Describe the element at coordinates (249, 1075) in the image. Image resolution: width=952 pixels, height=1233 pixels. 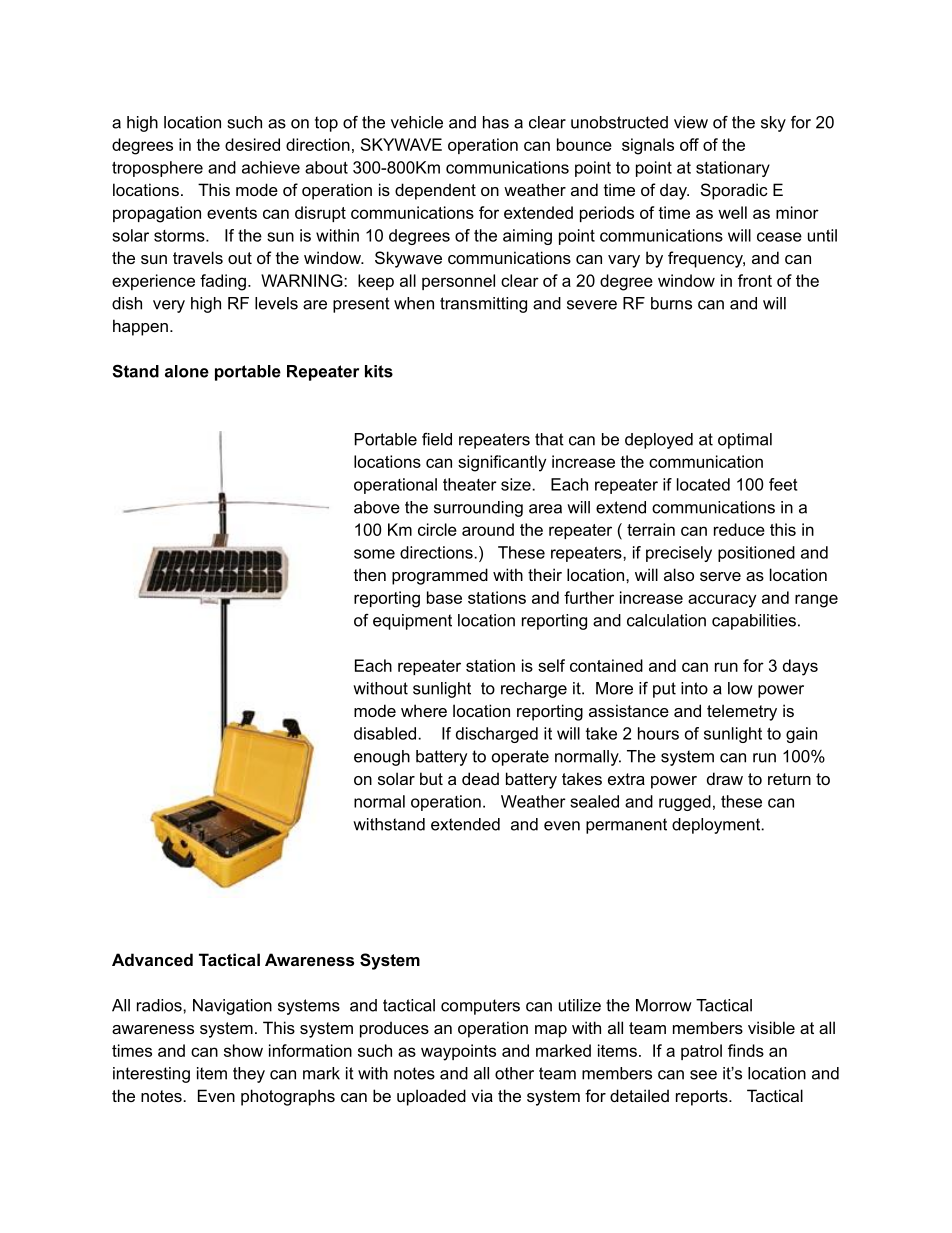
I see `they` at that location.
